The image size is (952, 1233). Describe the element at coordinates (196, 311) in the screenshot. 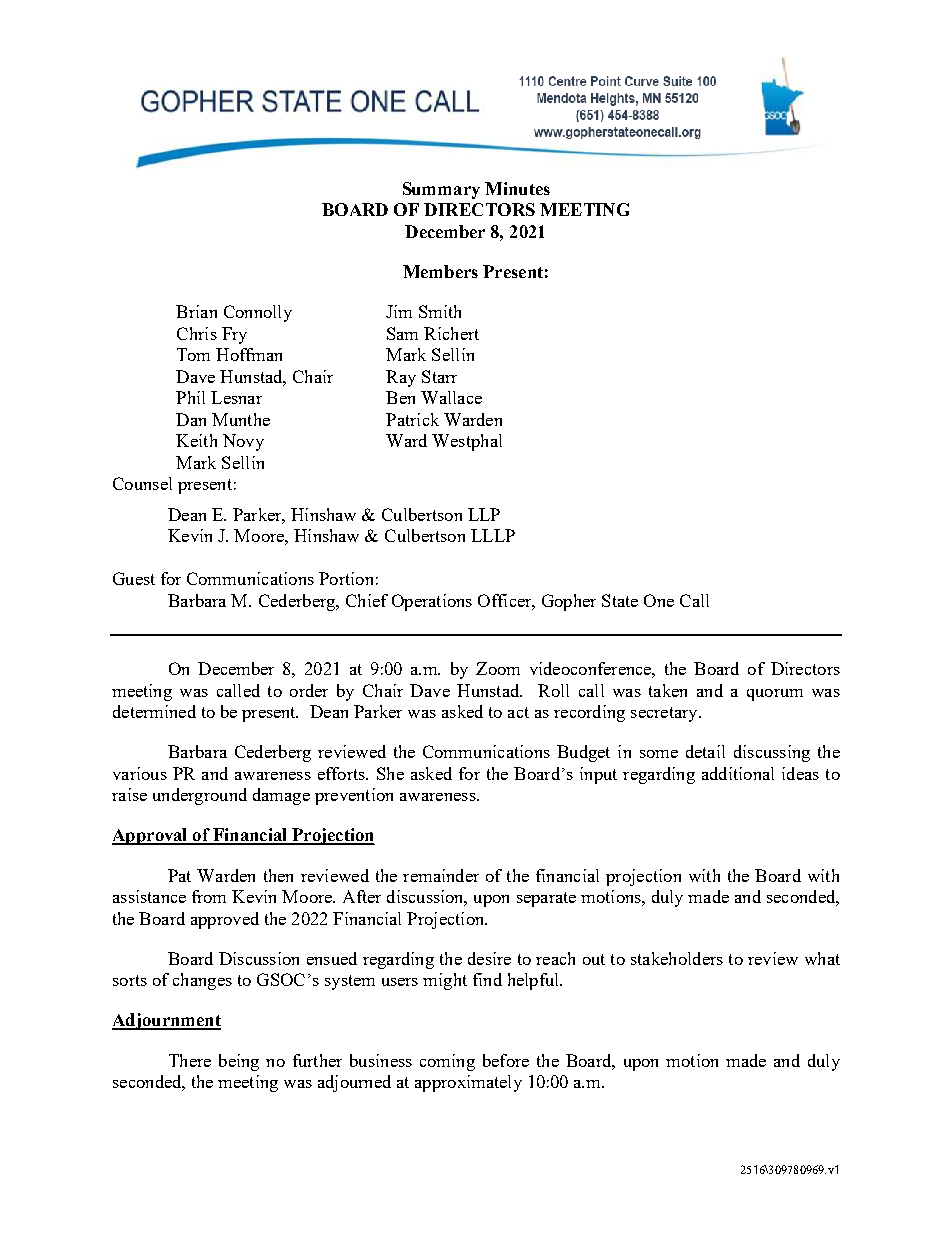

I see `Brian` at that location.
